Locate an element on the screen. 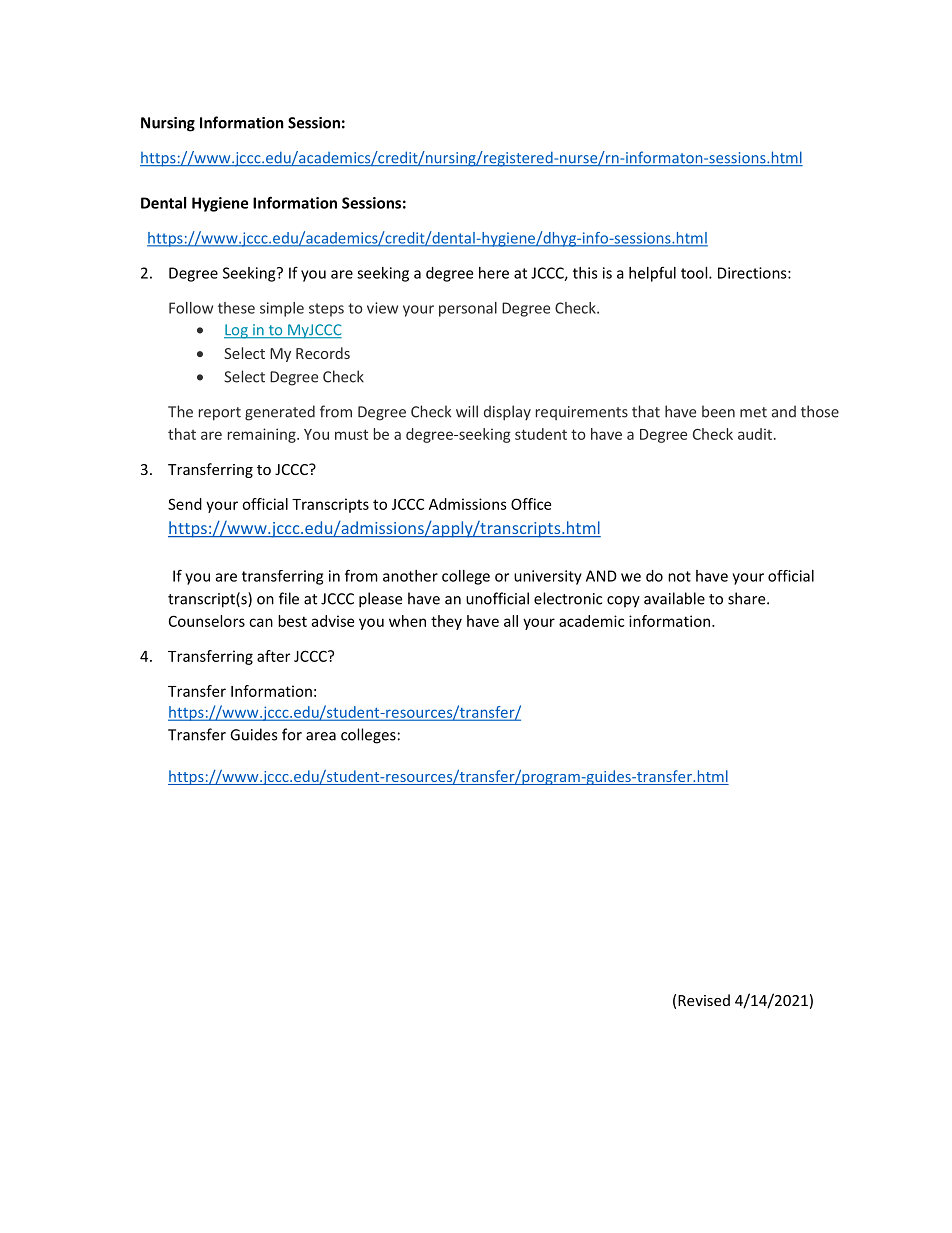  here is located at coordinates (494, 273).
